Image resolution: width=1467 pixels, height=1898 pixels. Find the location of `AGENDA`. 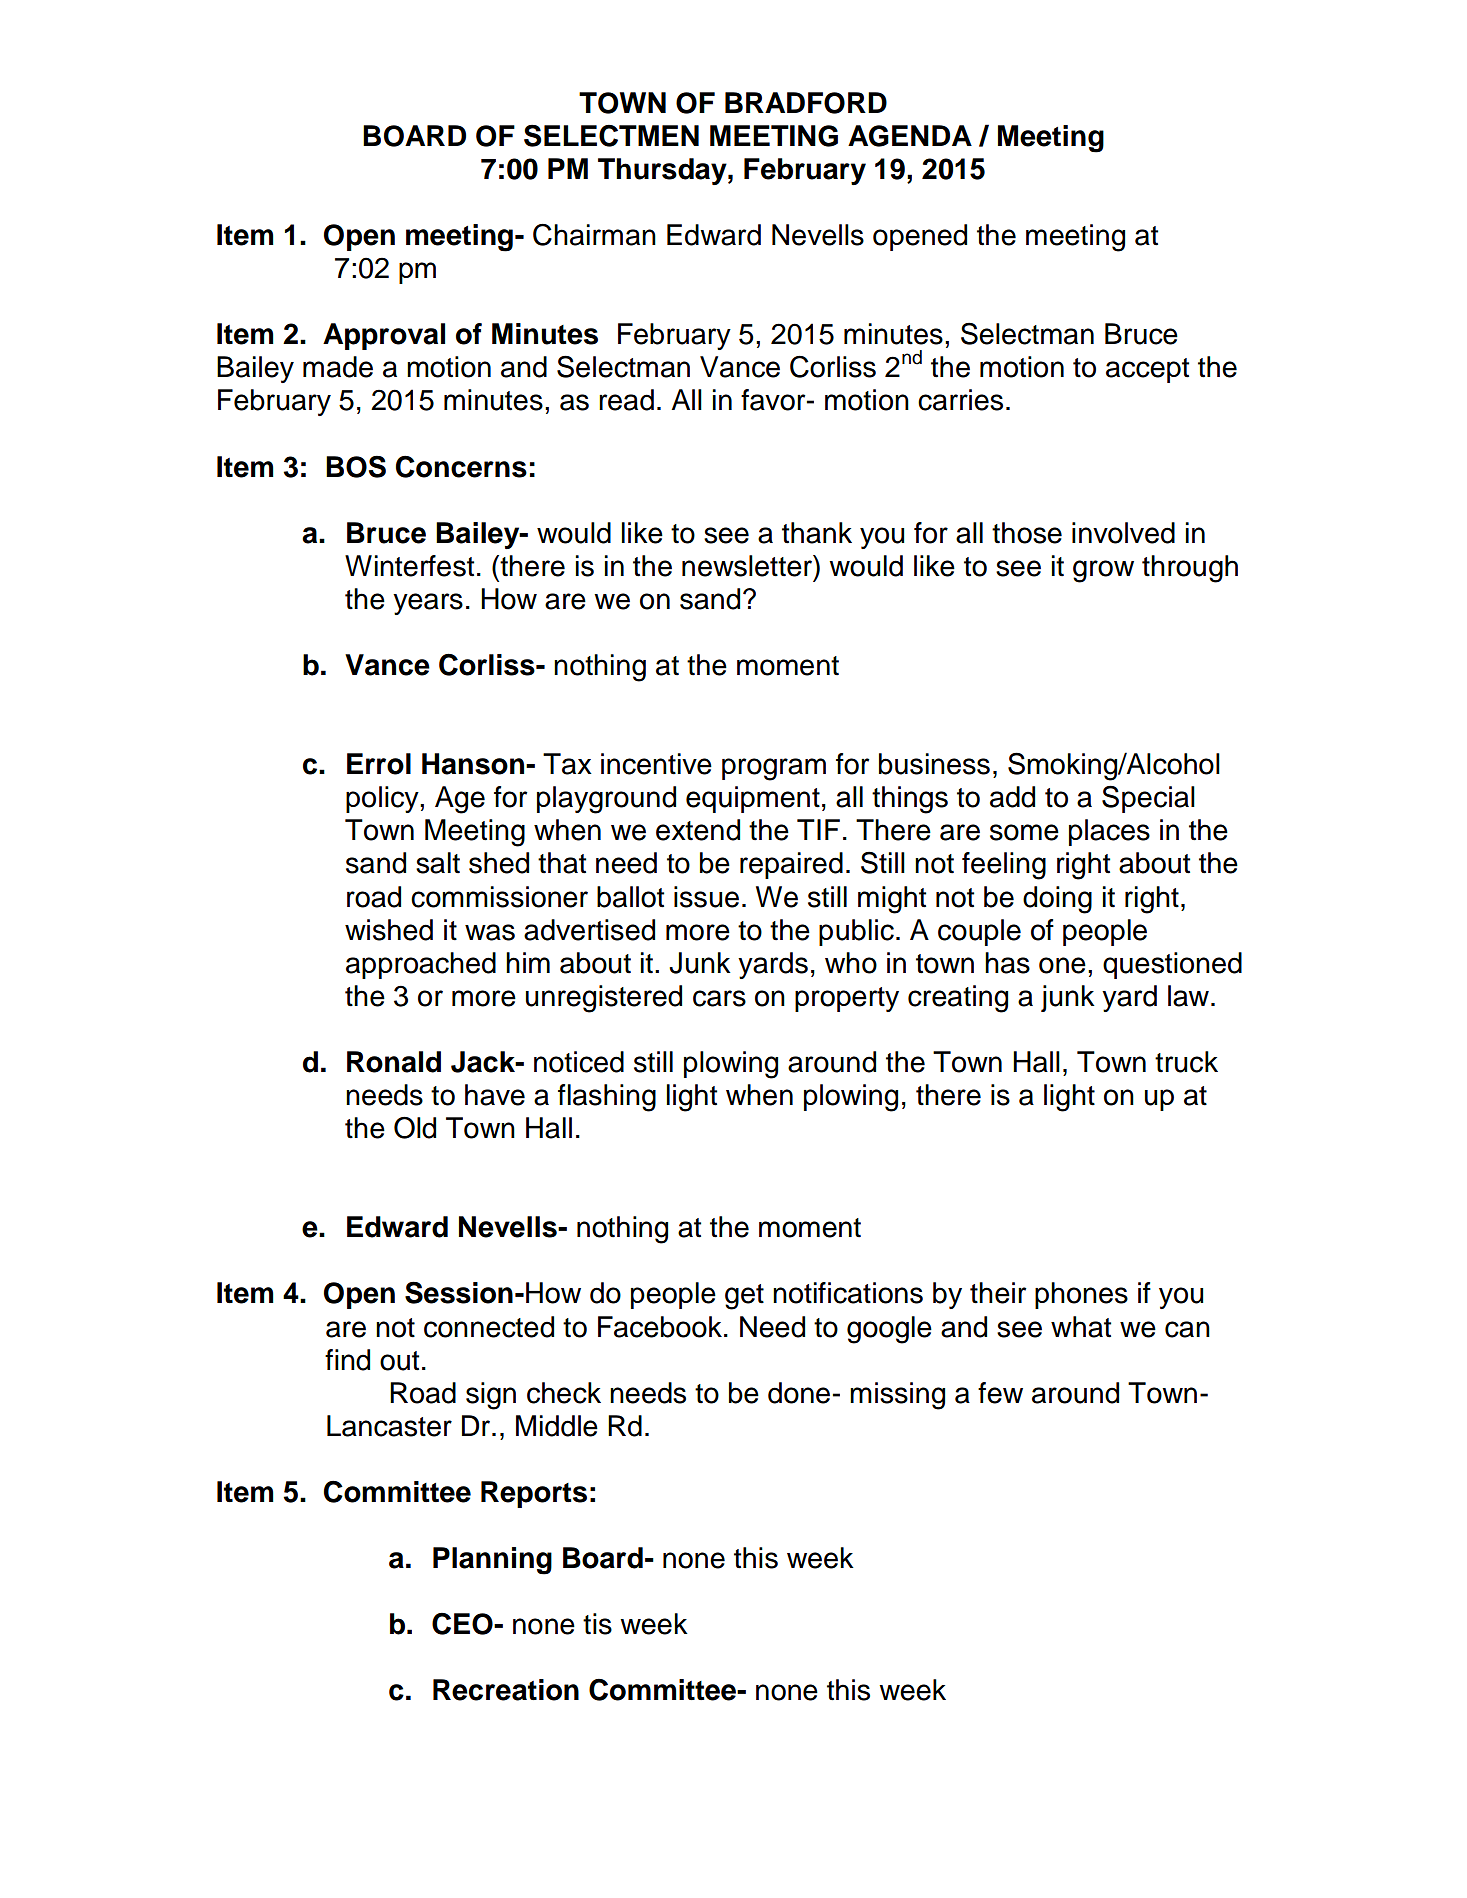

AGENDA is located at coordinates (910, 136).
